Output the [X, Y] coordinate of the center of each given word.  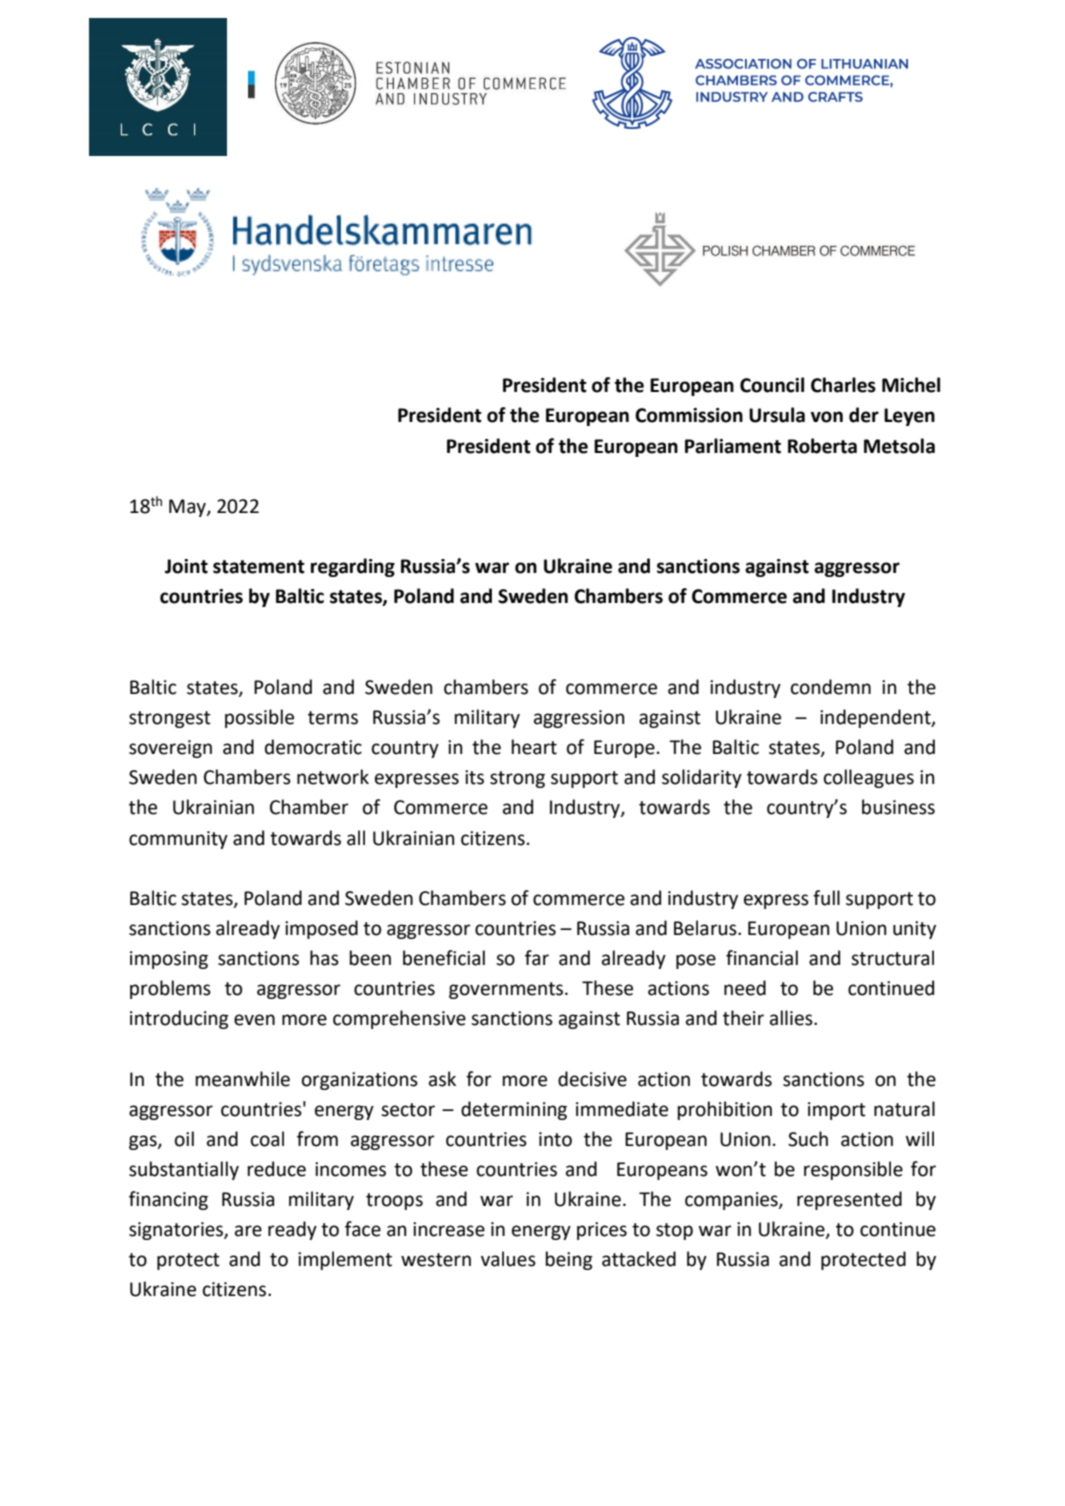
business [898, 807]
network [333, 777]
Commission [689, 415]
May [188, 508]
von [827, 417]
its [474, 777]
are [248, 1231]
